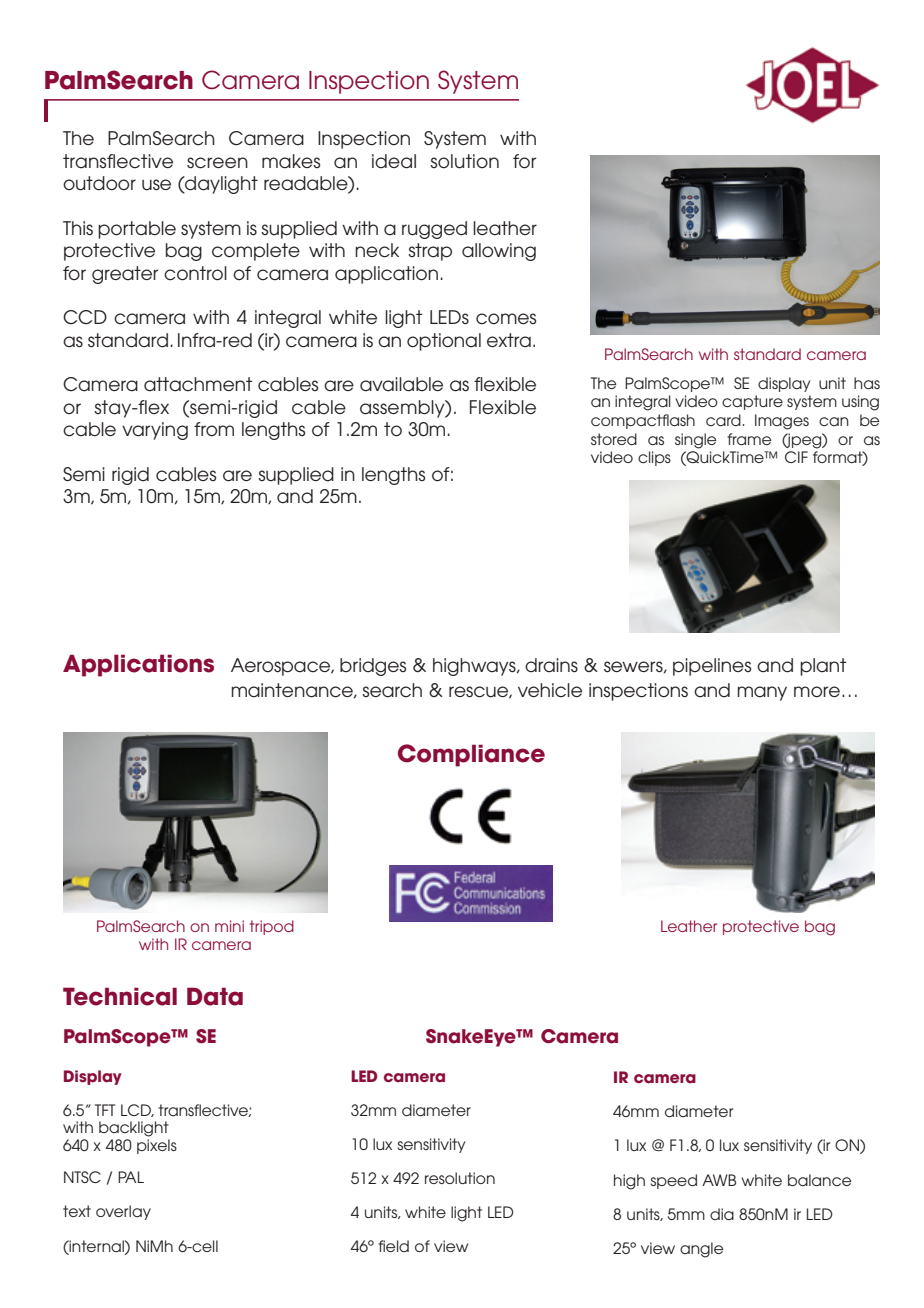 The height and width of the screenshot is (1308, 924). Describe the element at coordinates (434, 230) in the screenshot. I see `rugged` at that location.
